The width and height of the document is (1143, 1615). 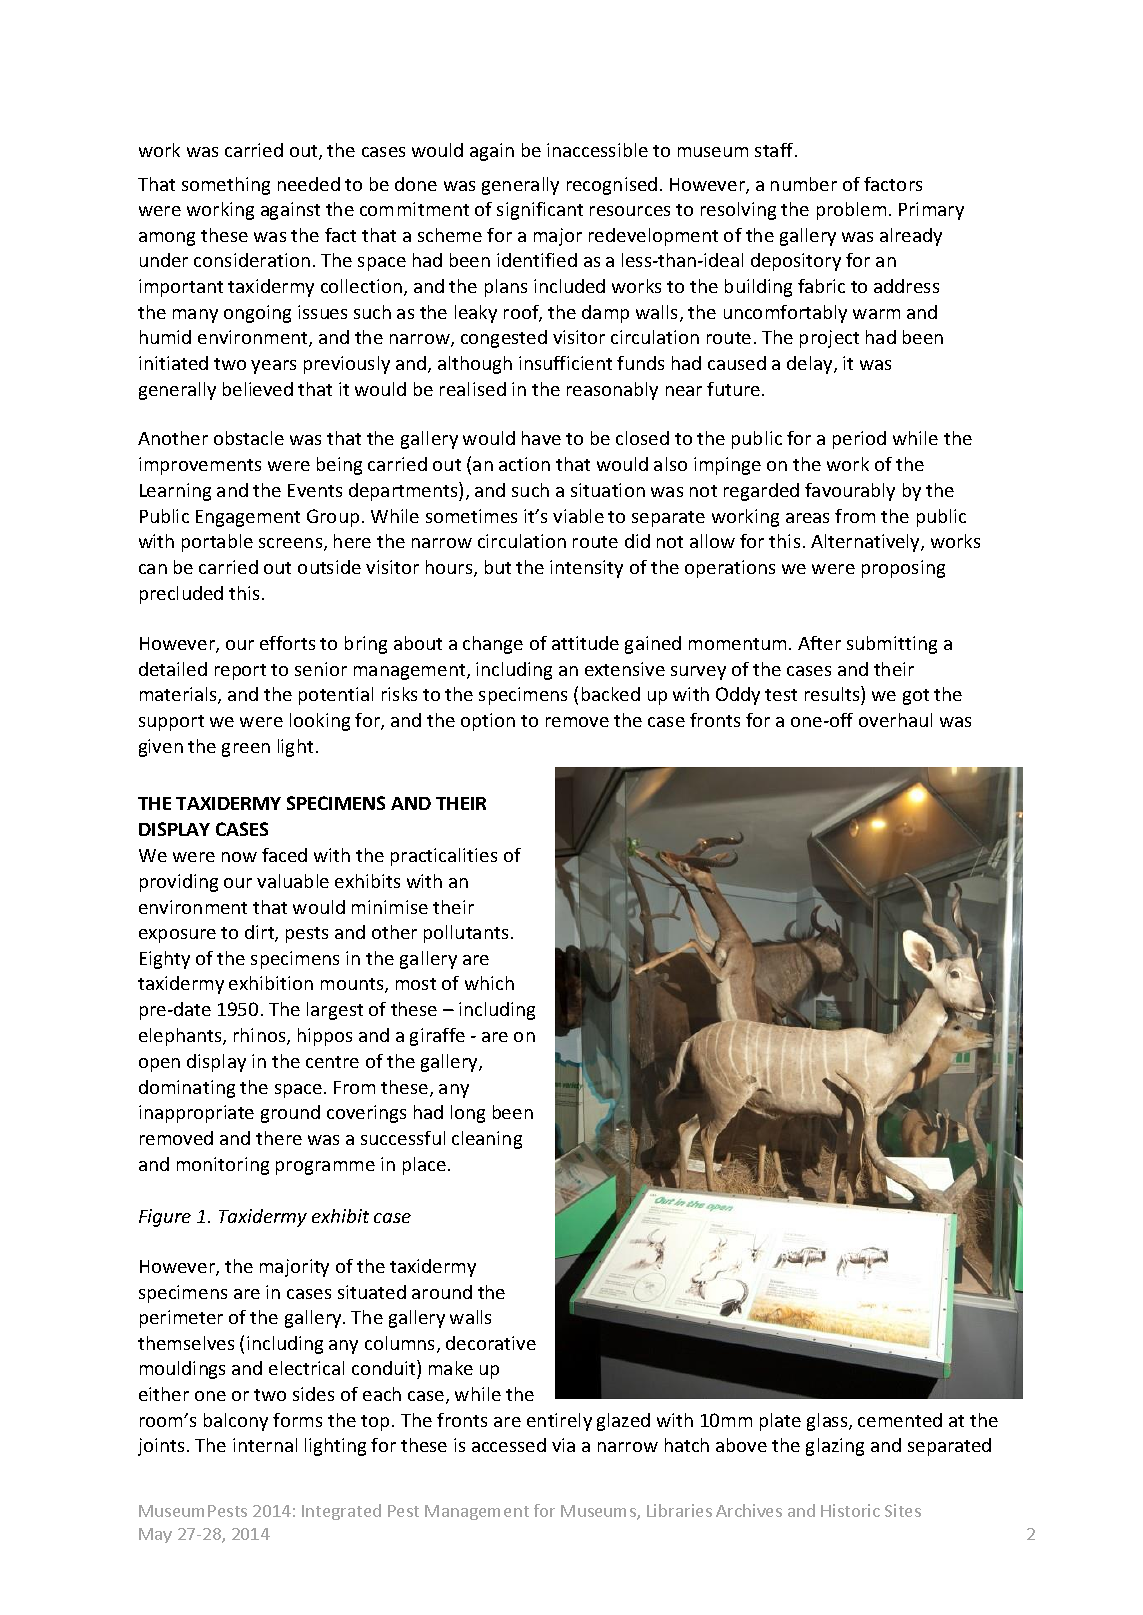 What do you see at coordinates (489, 983) in the document?
I see `which` at bounding box center [489, 983].
